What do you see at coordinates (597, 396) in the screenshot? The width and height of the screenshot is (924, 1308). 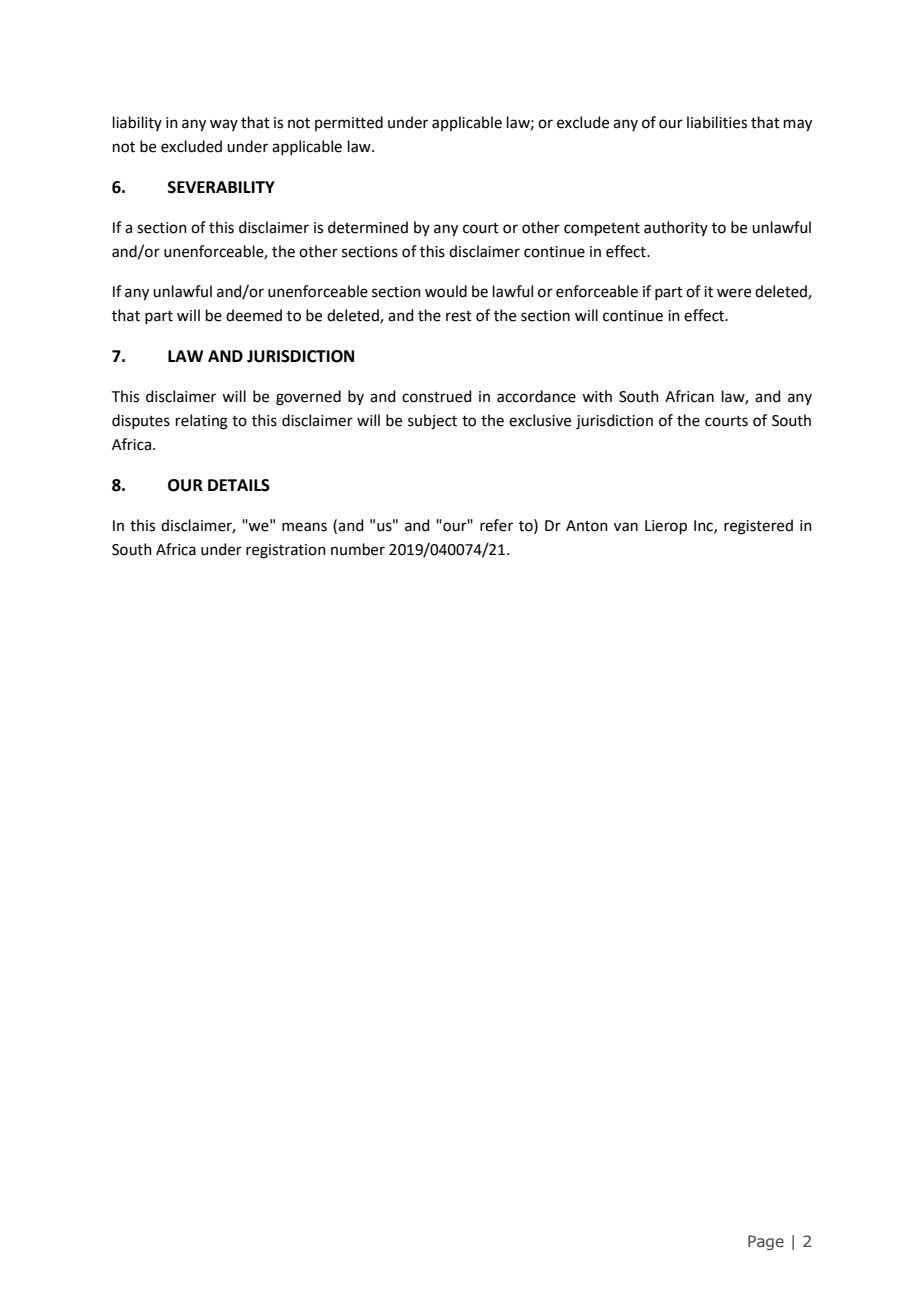 I see `with` at bounding box center [597, 396].
